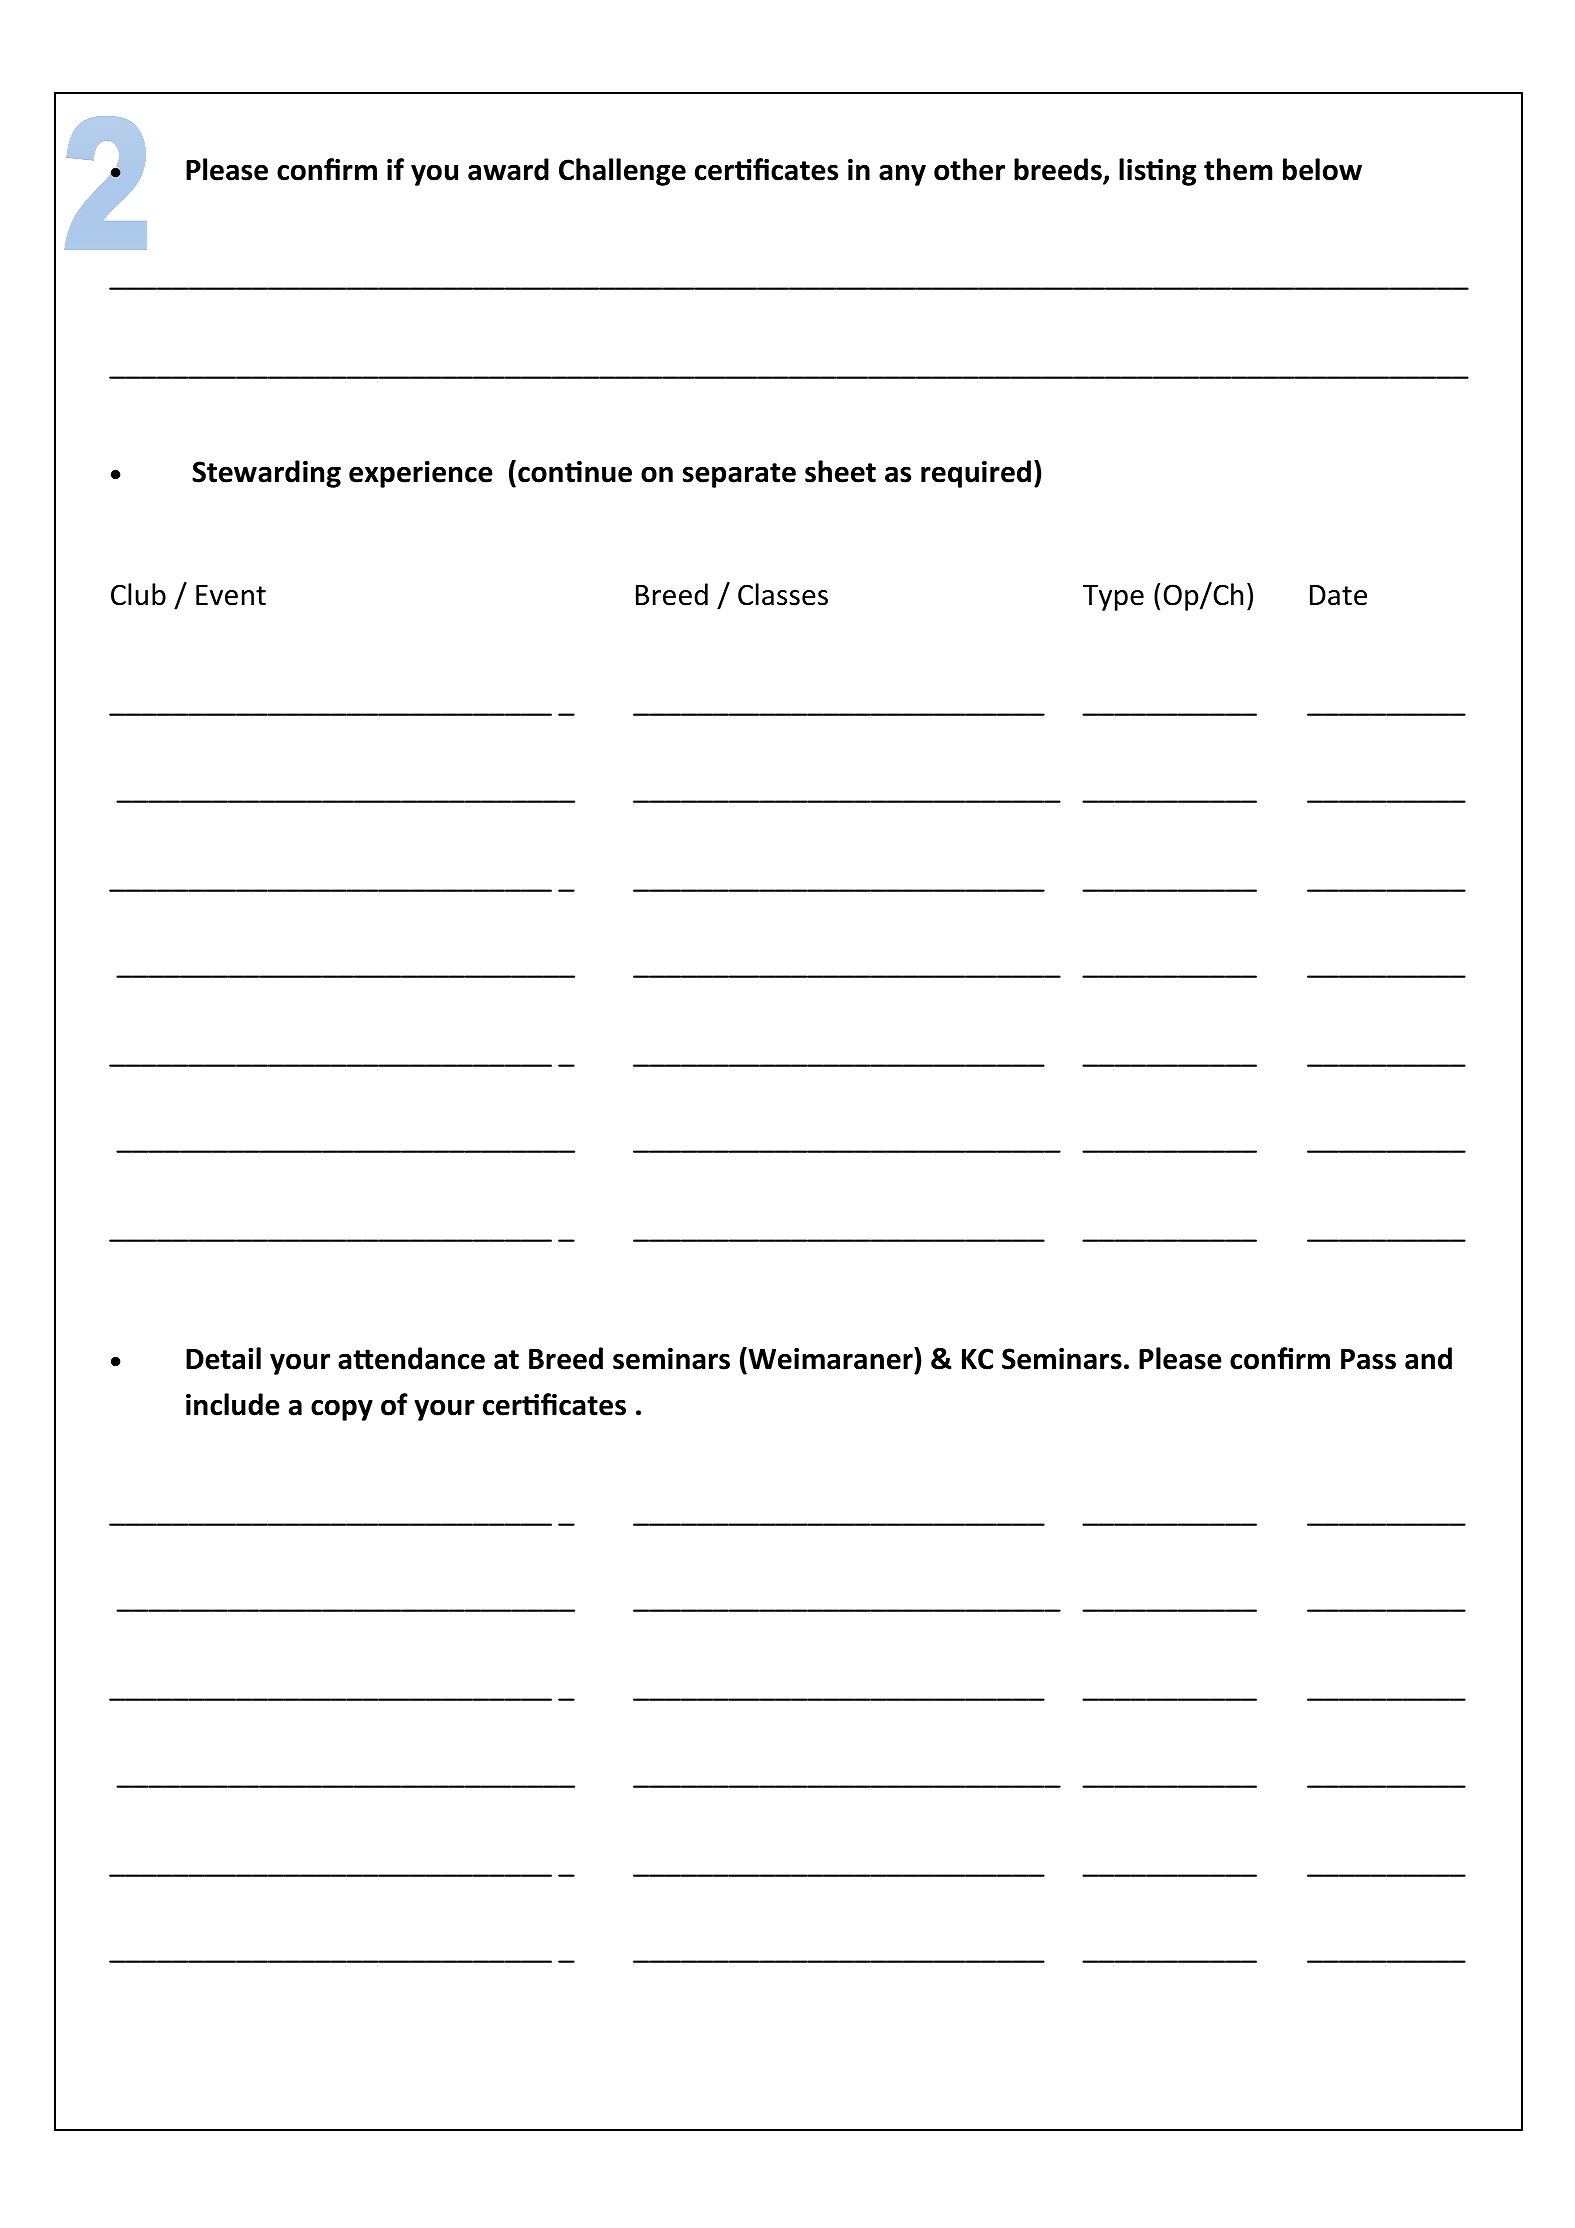 The height and width of the image is (2228, 1575). I want to click on Date, so click(1338, 595).
